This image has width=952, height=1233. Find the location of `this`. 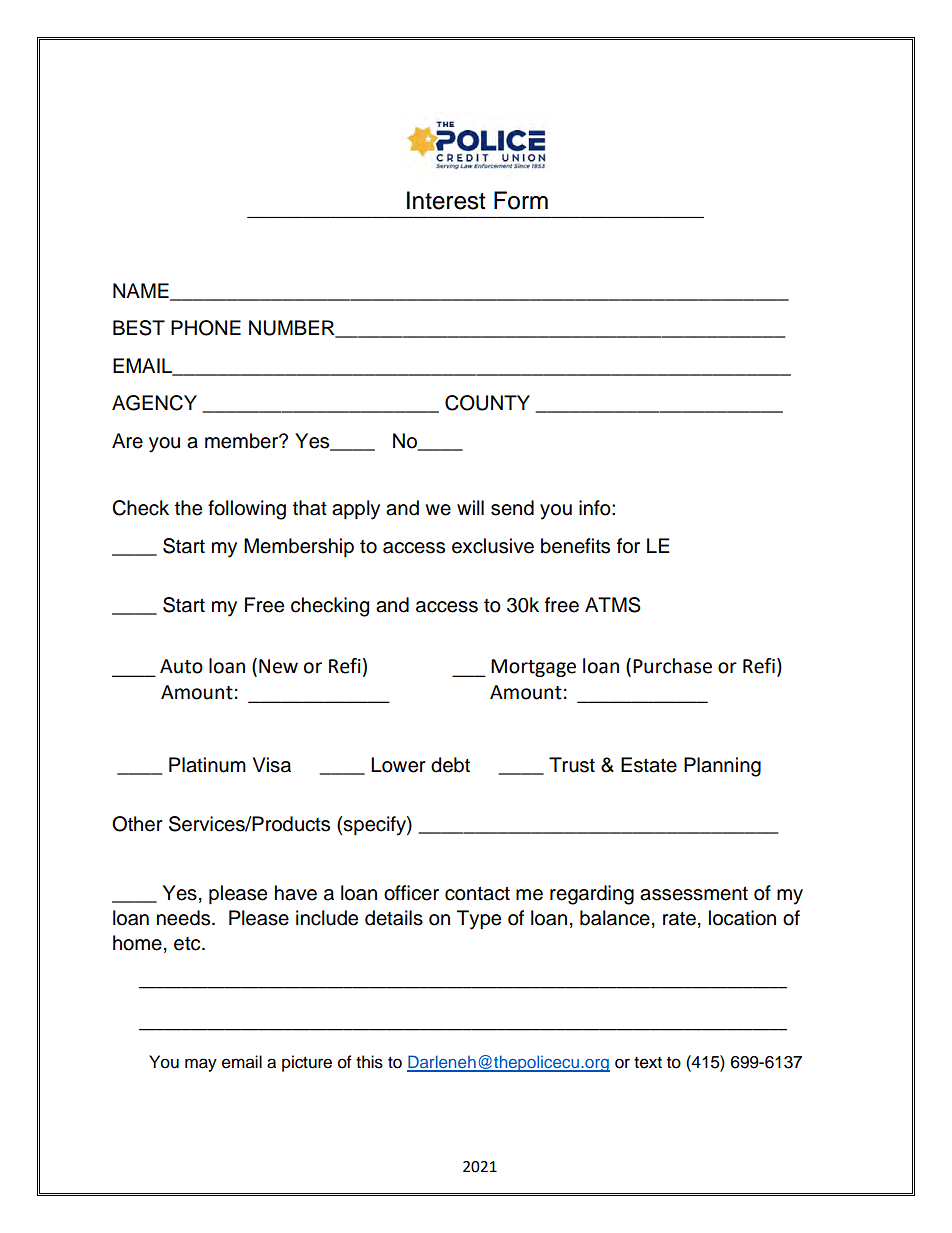

this is located at coordinates (369, 1062).
